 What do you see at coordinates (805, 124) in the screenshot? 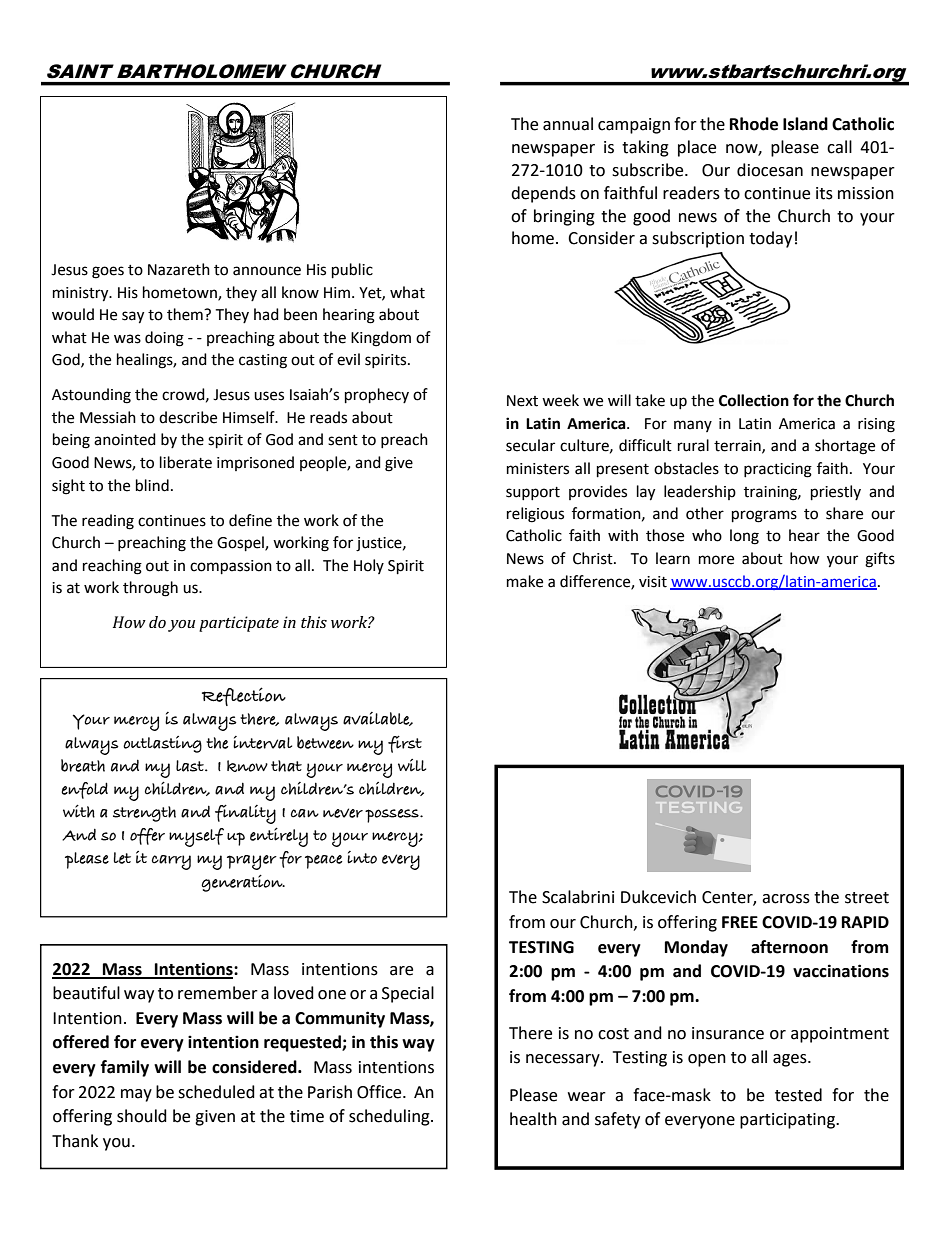
I see `Island` at bounding box center [805, 124].
